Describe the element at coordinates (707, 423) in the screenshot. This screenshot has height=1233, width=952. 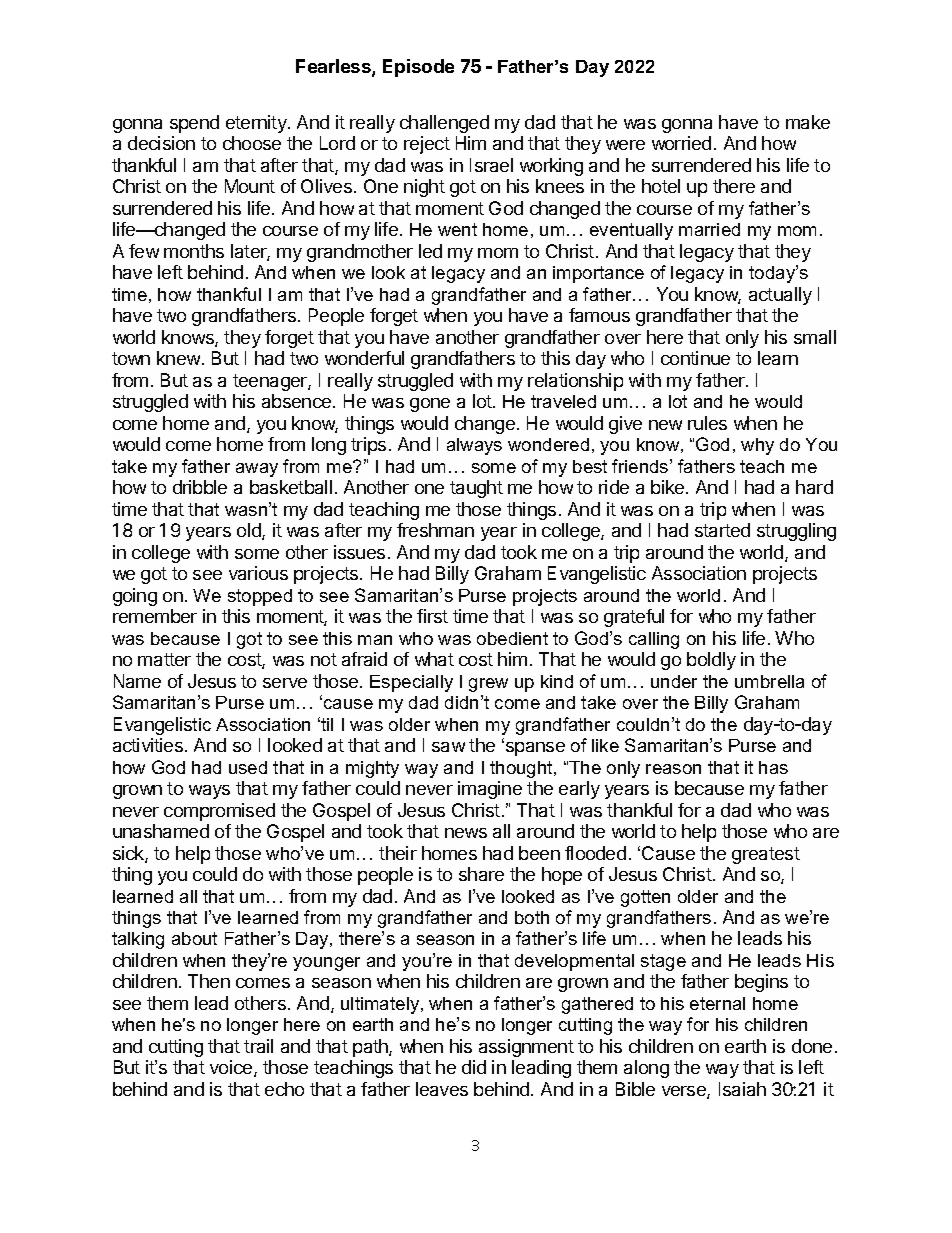
I see `rules` at that location.
